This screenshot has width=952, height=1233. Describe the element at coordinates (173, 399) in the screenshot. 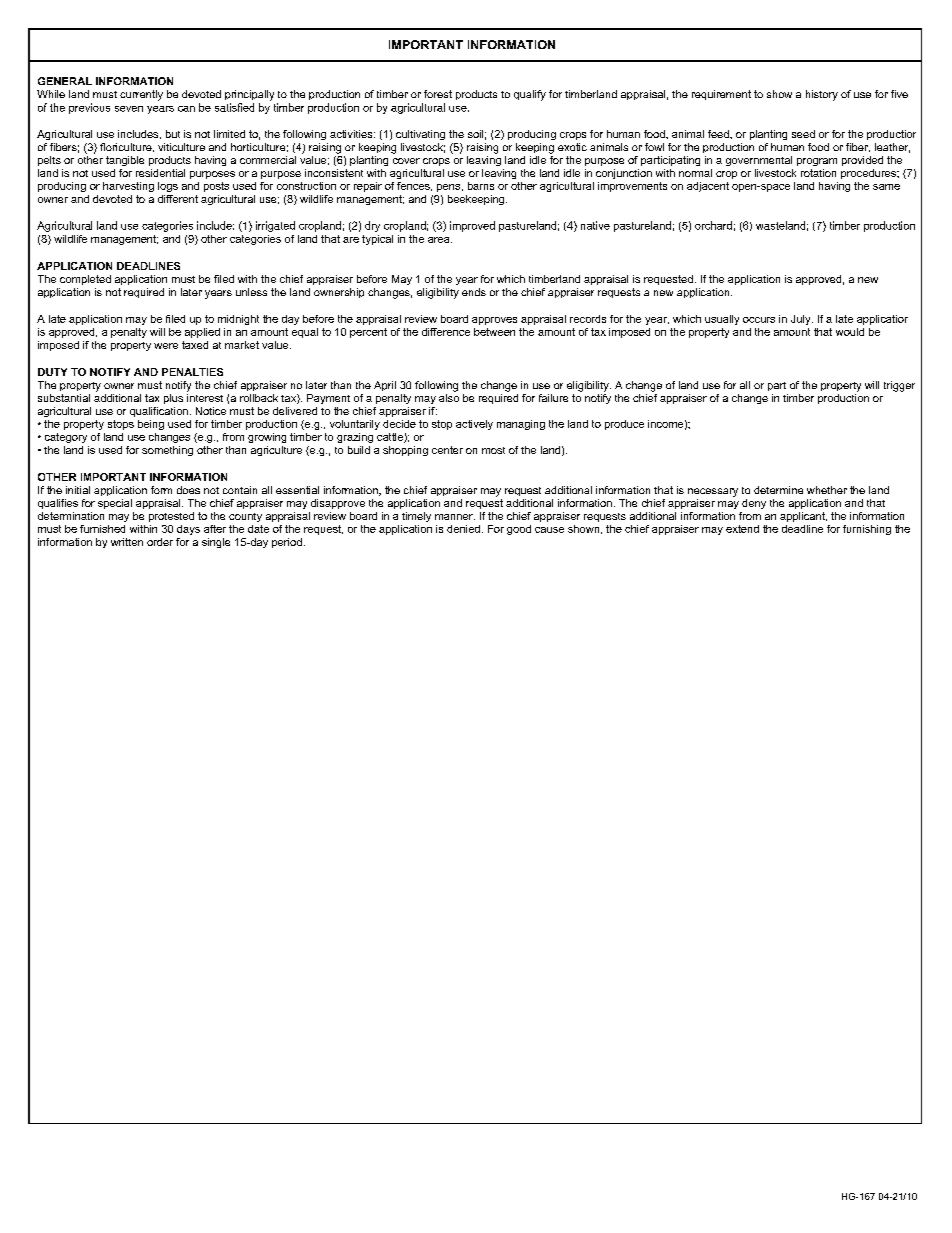

I see `plus` at that location.
